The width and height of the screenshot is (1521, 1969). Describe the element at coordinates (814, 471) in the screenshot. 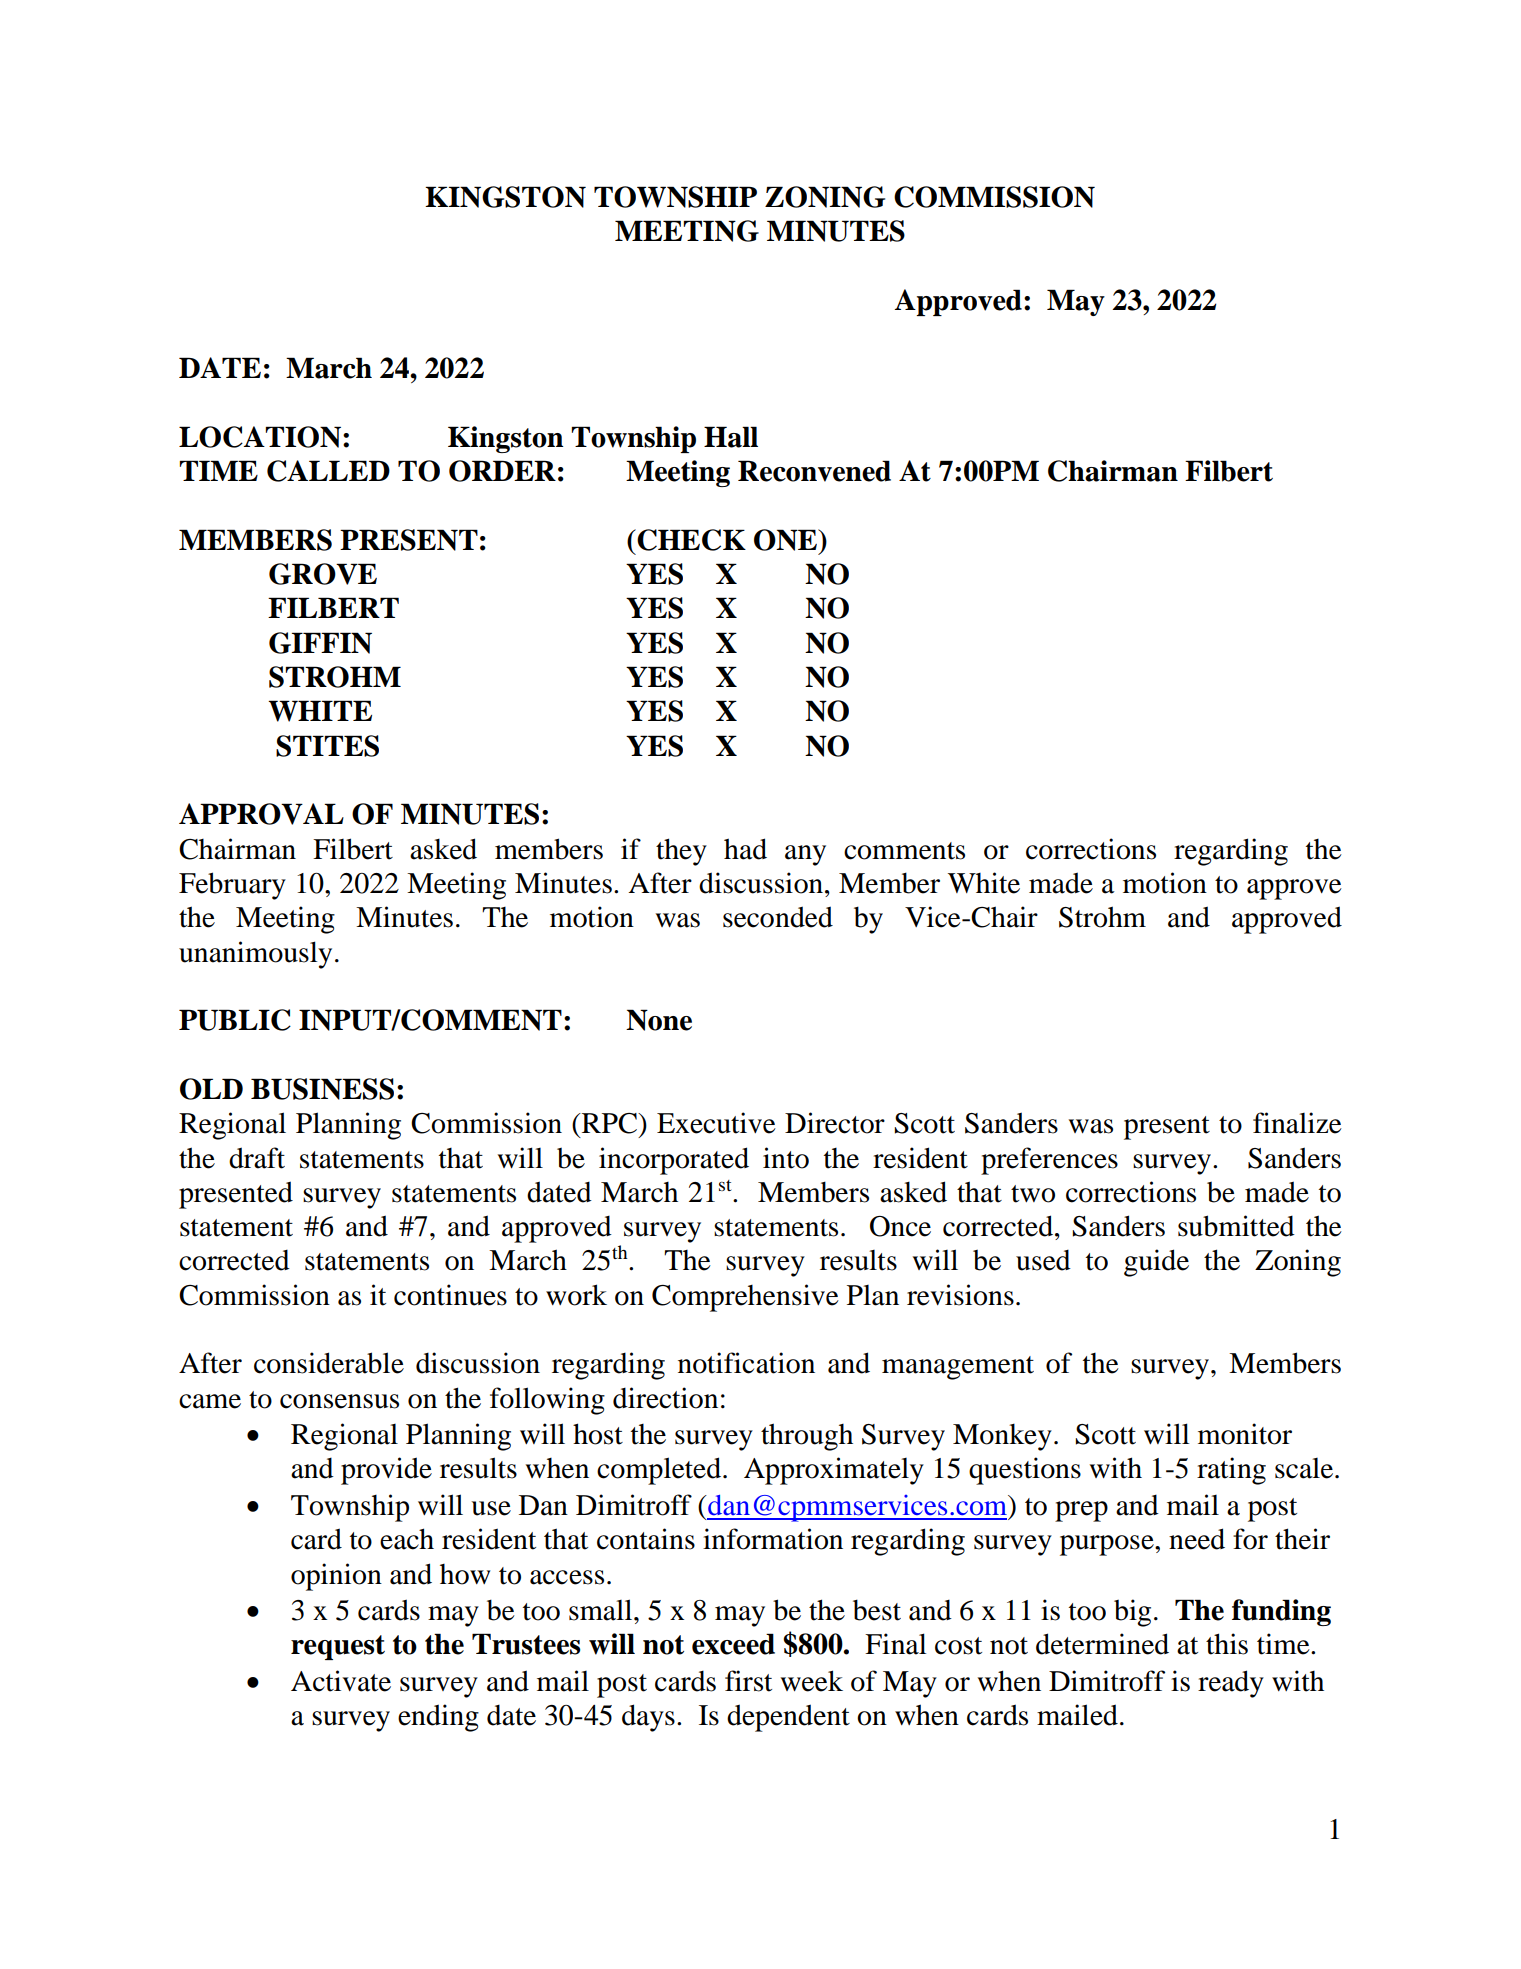

I see `Reconvened` at that location.
